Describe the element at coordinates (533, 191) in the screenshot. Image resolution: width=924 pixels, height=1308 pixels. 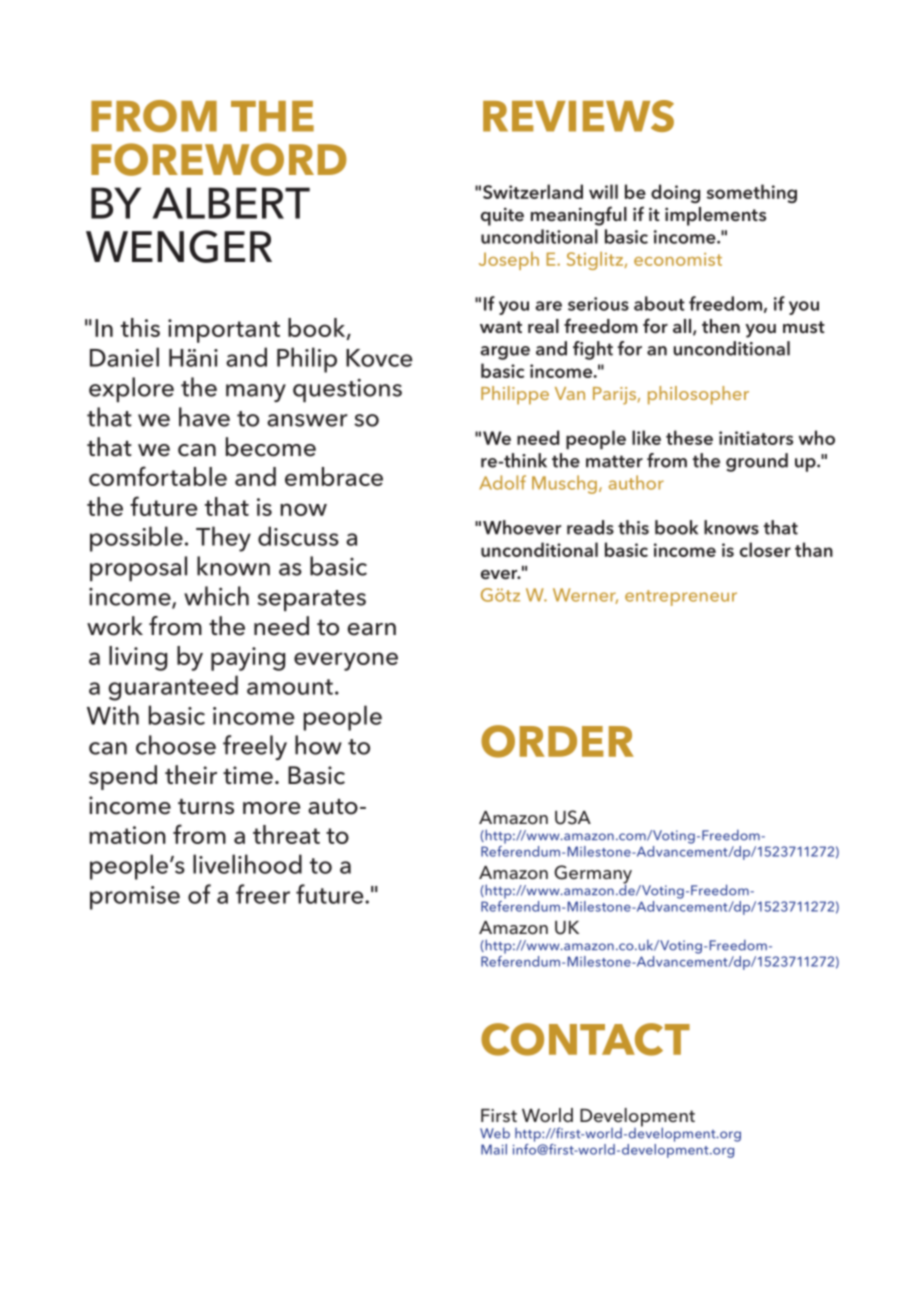
I see `Switzerland` at that location.
